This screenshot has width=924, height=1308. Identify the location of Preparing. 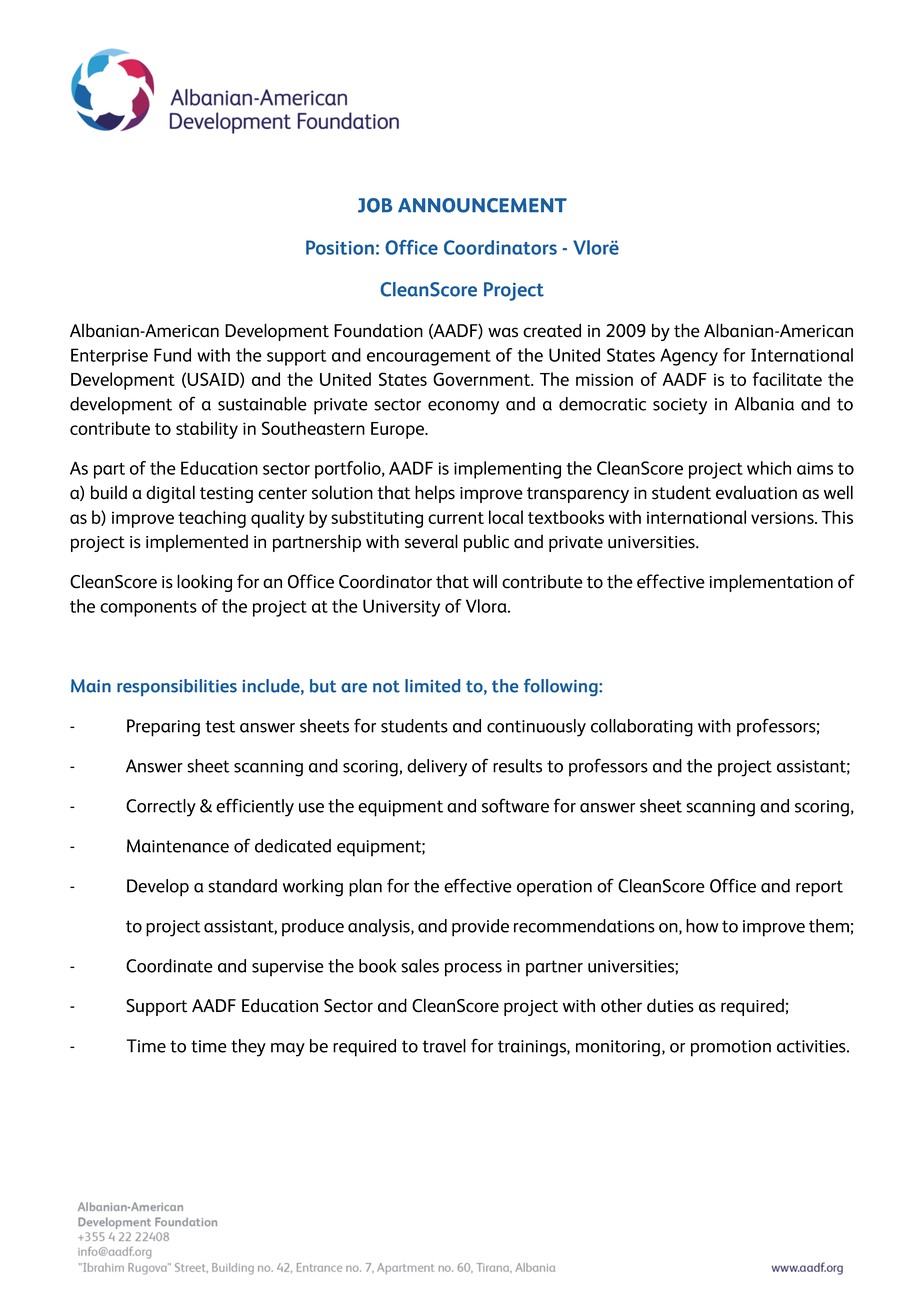
(163, 728).
